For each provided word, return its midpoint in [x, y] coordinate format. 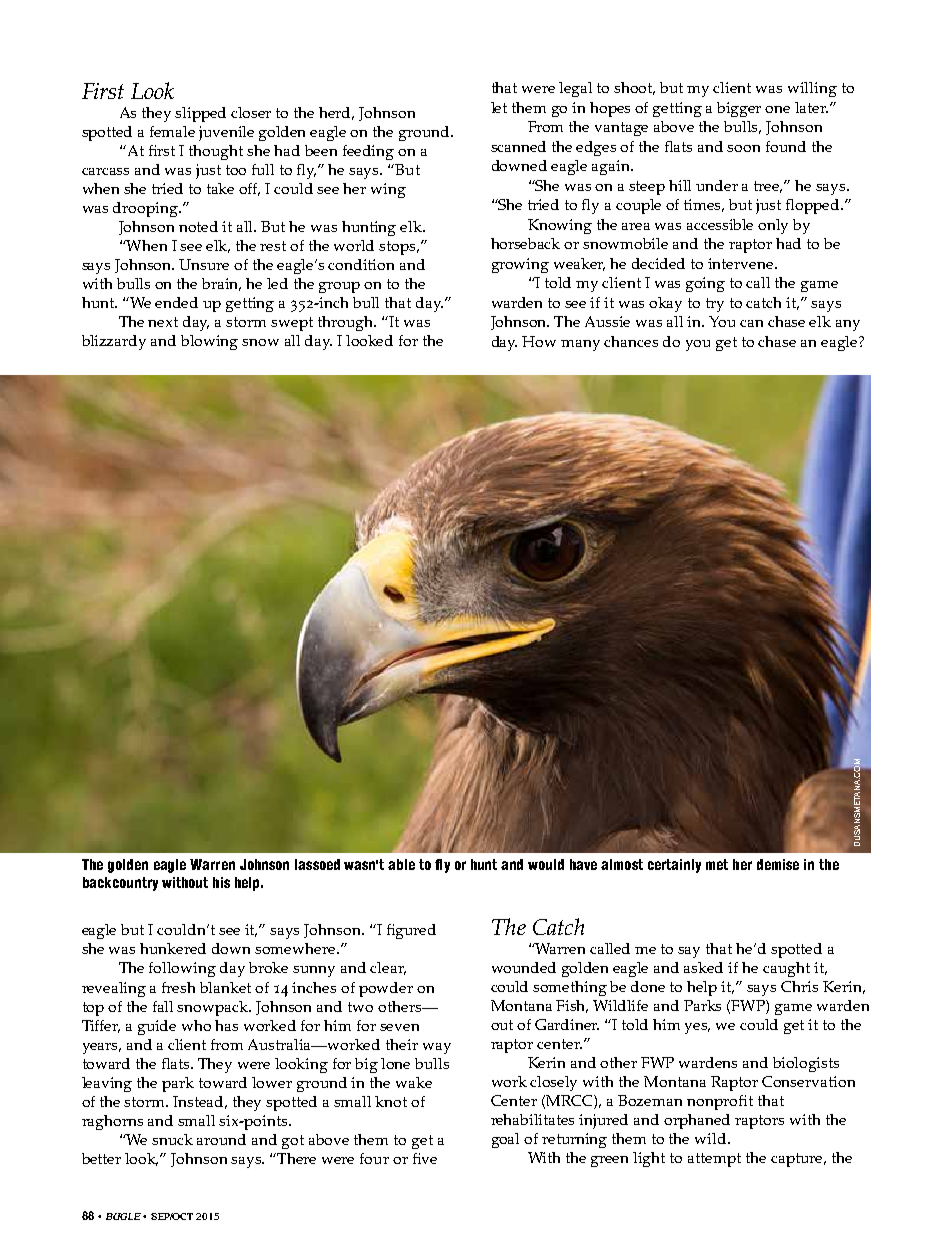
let [499, 107]
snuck [172, 1139]
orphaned [697, 1121]
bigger [739, 109]
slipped [200, 114]
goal [505, 1140]
